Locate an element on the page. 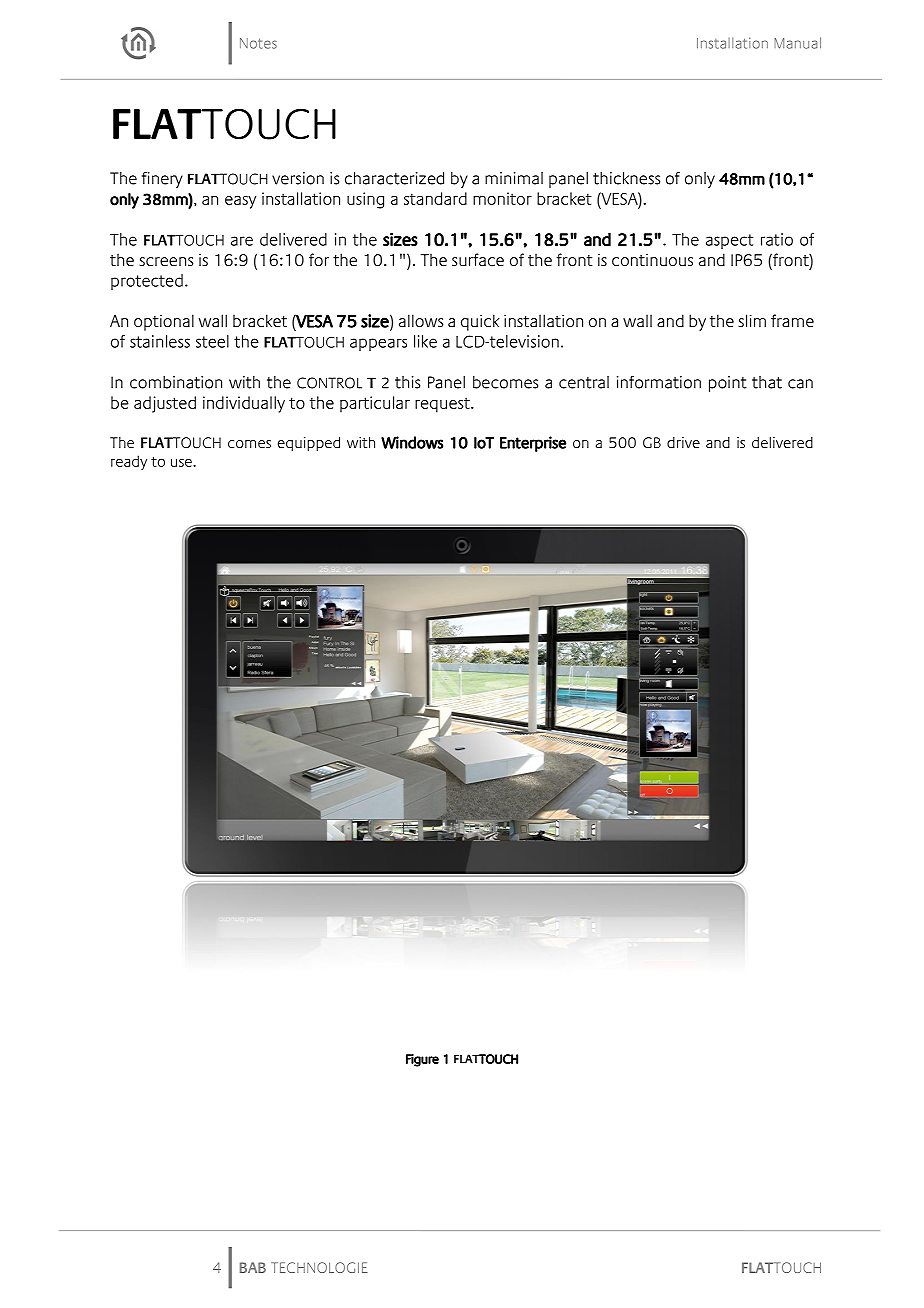 The image size is (924, 1308). Notes is located at coordinates (258, 43).
